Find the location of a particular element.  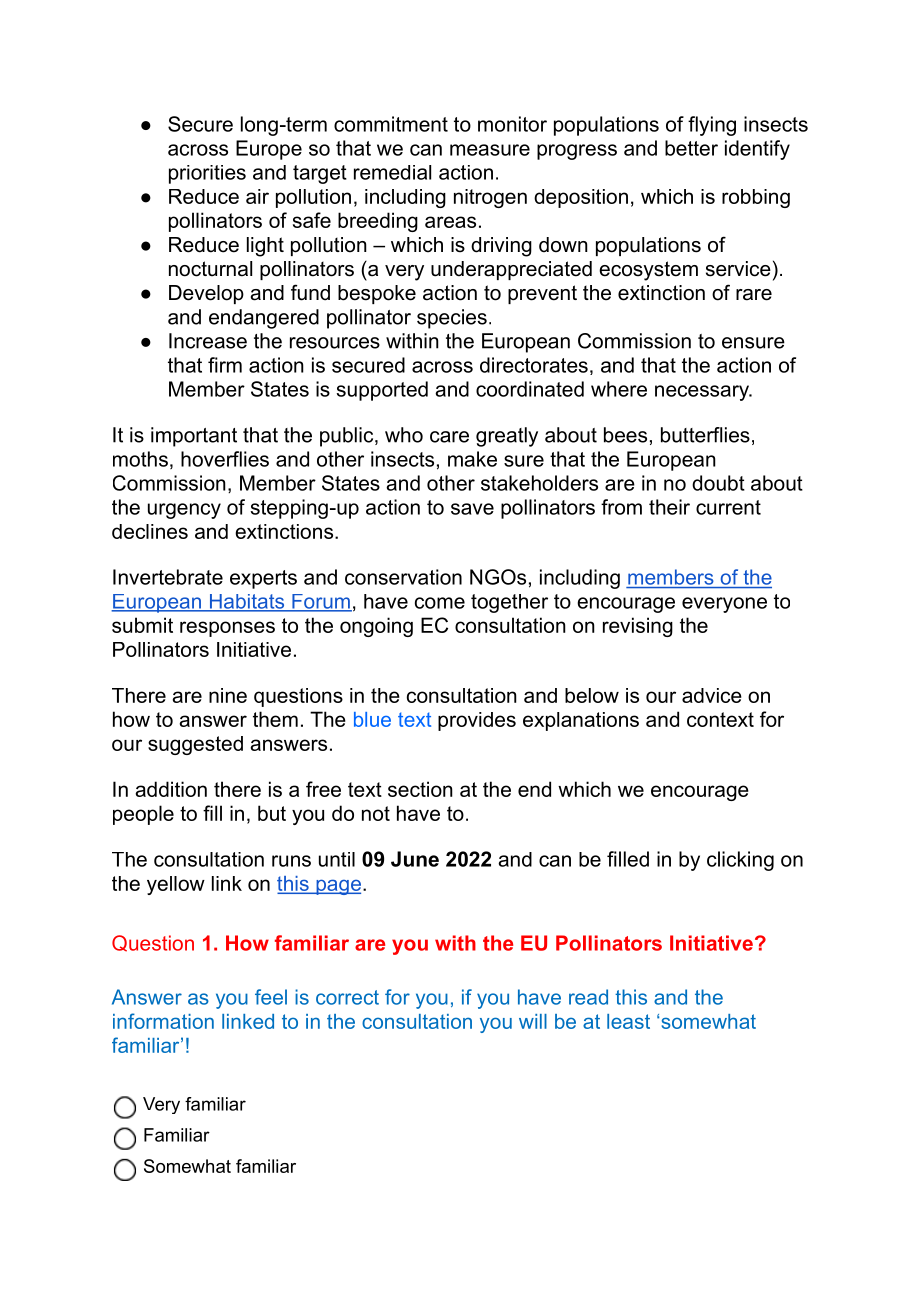

feel is located at coordinates (271, 997).
